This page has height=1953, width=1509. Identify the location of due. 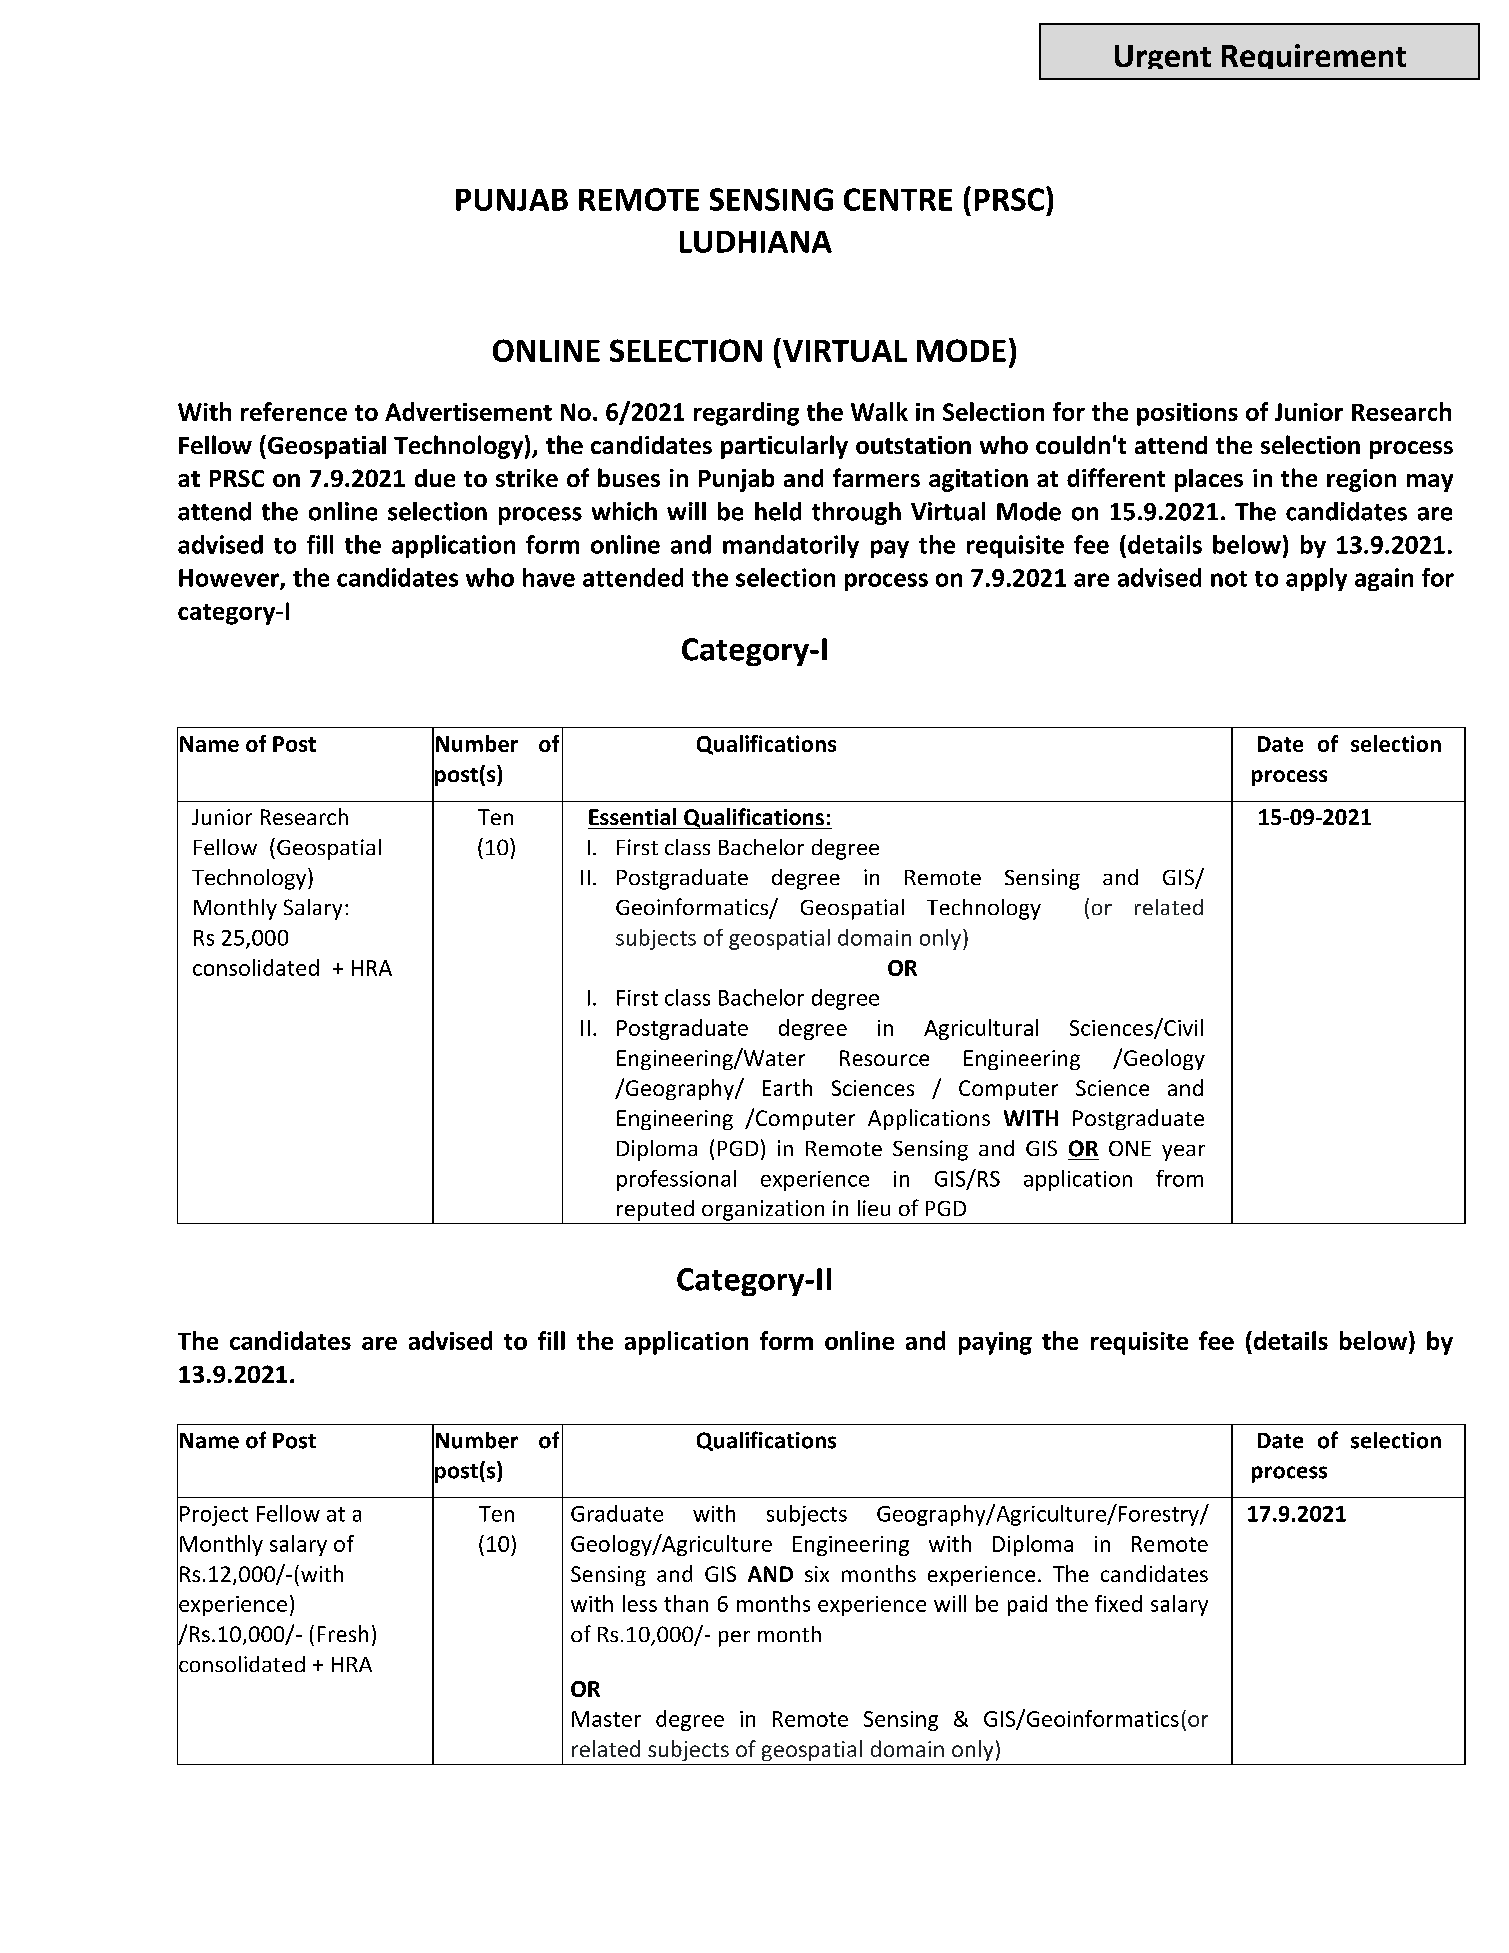
(435, 478).
